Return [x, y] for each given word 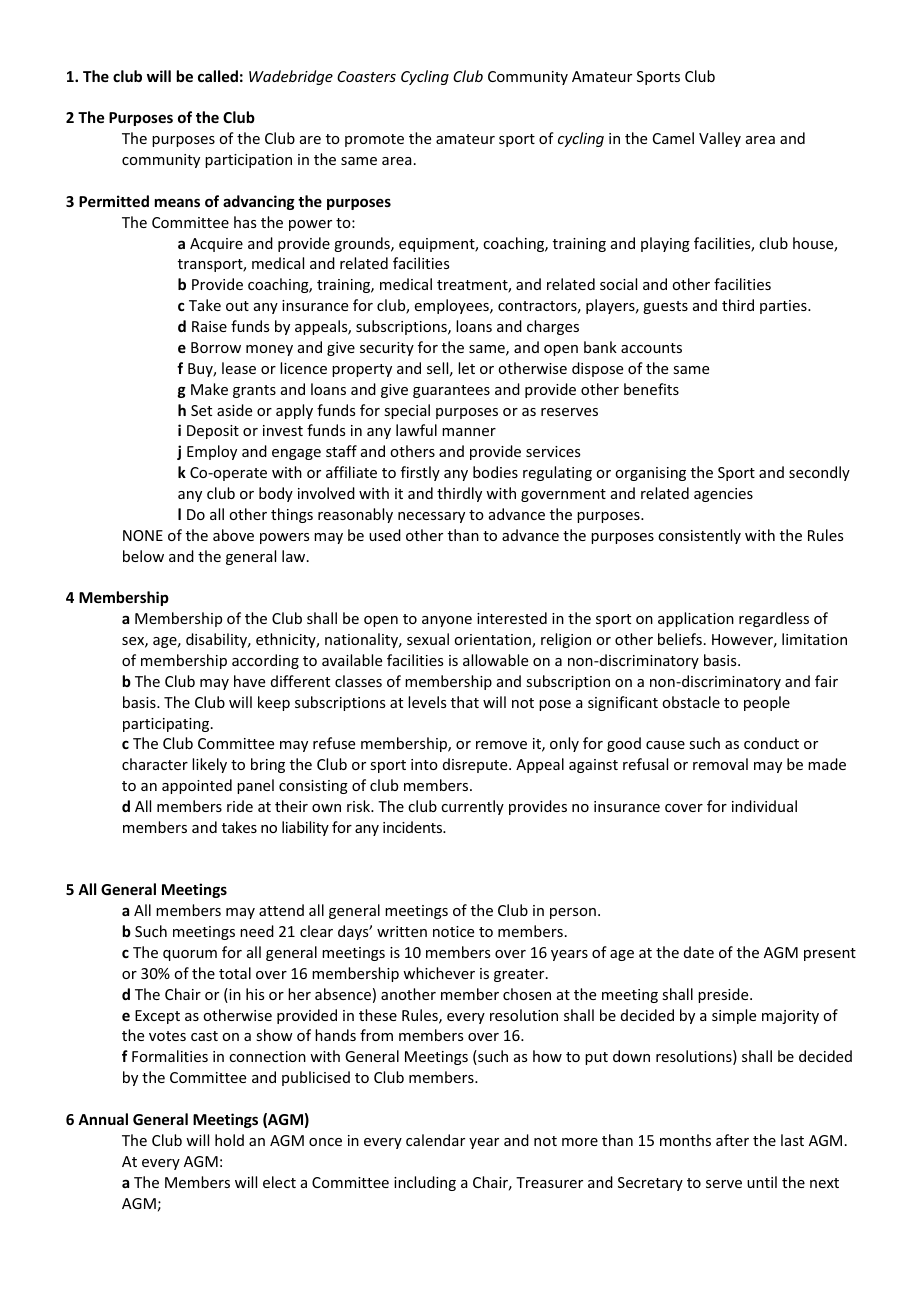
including [425, 1183]
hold [229, 1140]
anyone [447, 621]
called [218, 76]
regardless [774, 619]
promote [374, 140]
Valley [720, 139]
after [732, 1140]
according [265, 661]
